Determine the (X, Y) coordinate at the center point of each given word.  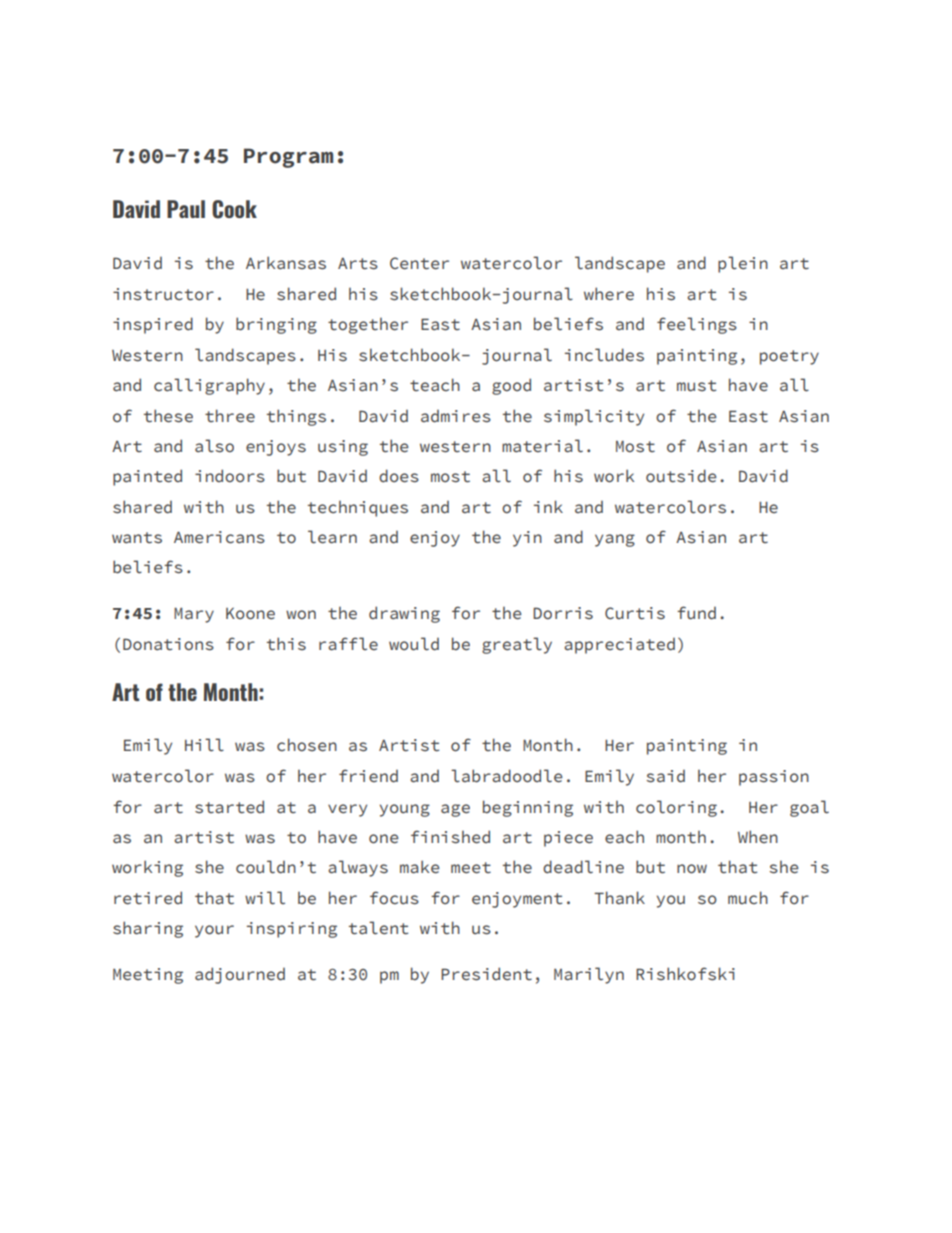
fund (696, 613)
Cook (234, 209)
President (486, 974)
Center (419, 263)
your (214, 931)
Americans (219, 537)
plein (743, 264)
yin (527, 539)
